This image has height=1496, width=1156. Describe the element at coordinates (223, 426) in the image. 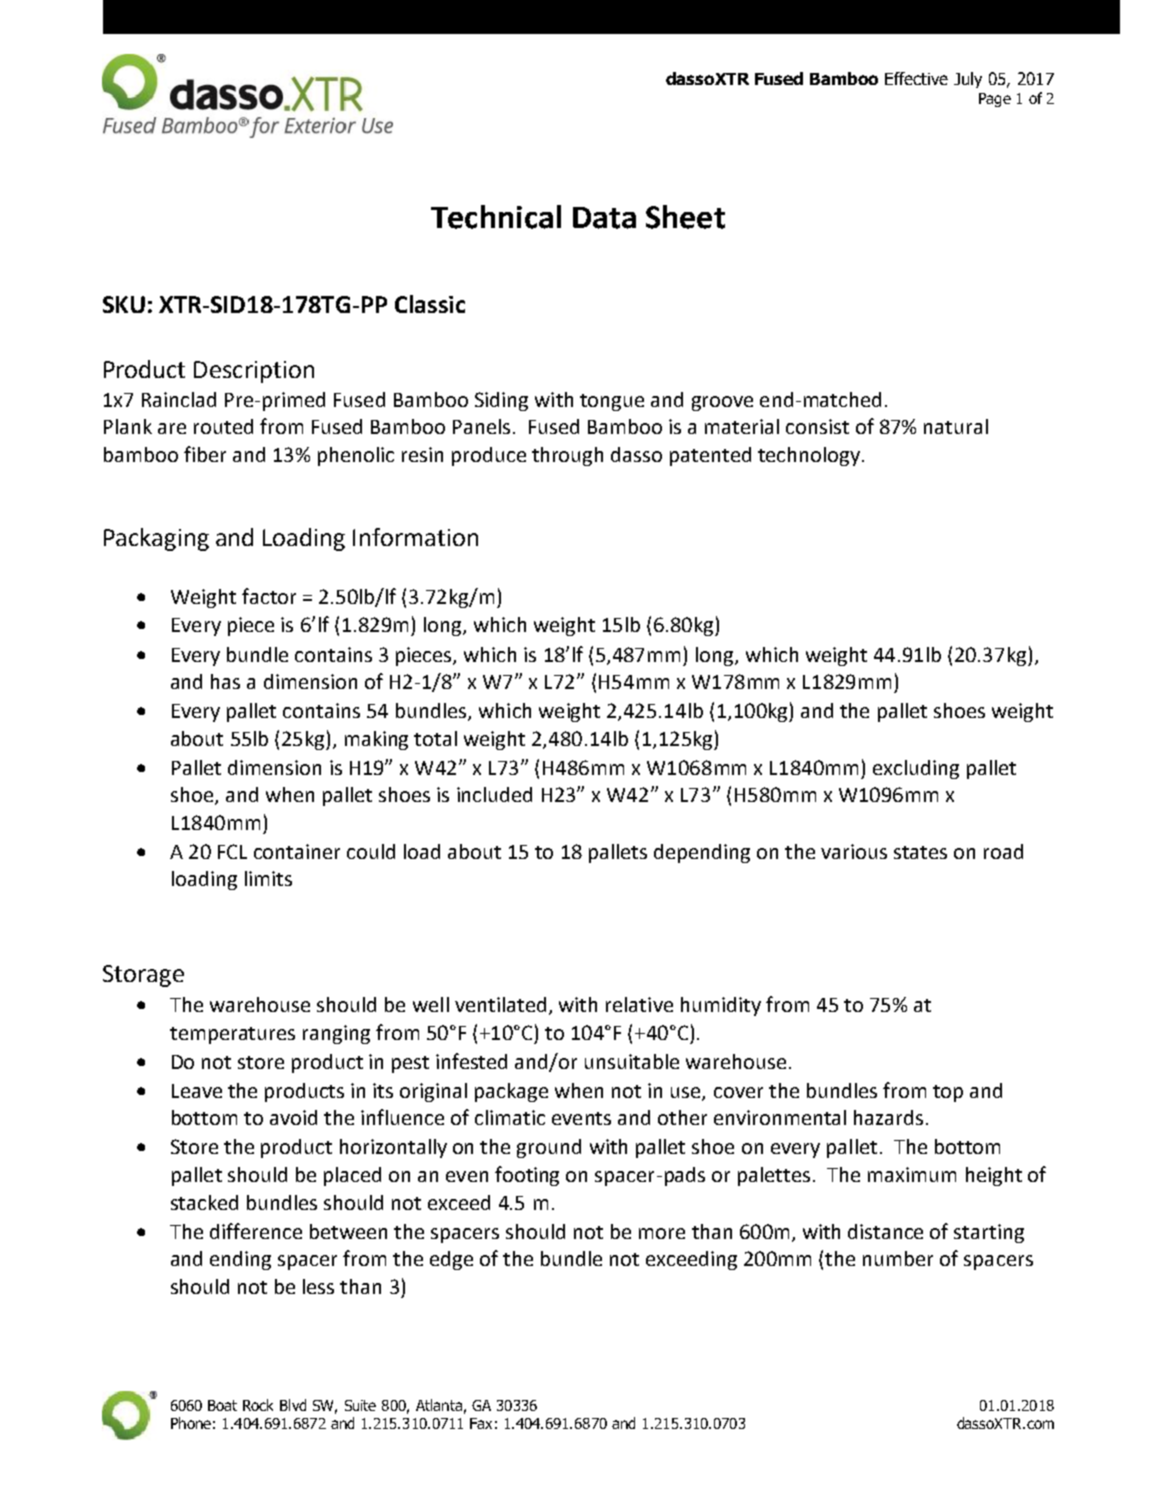

I see `routed` at that location.
